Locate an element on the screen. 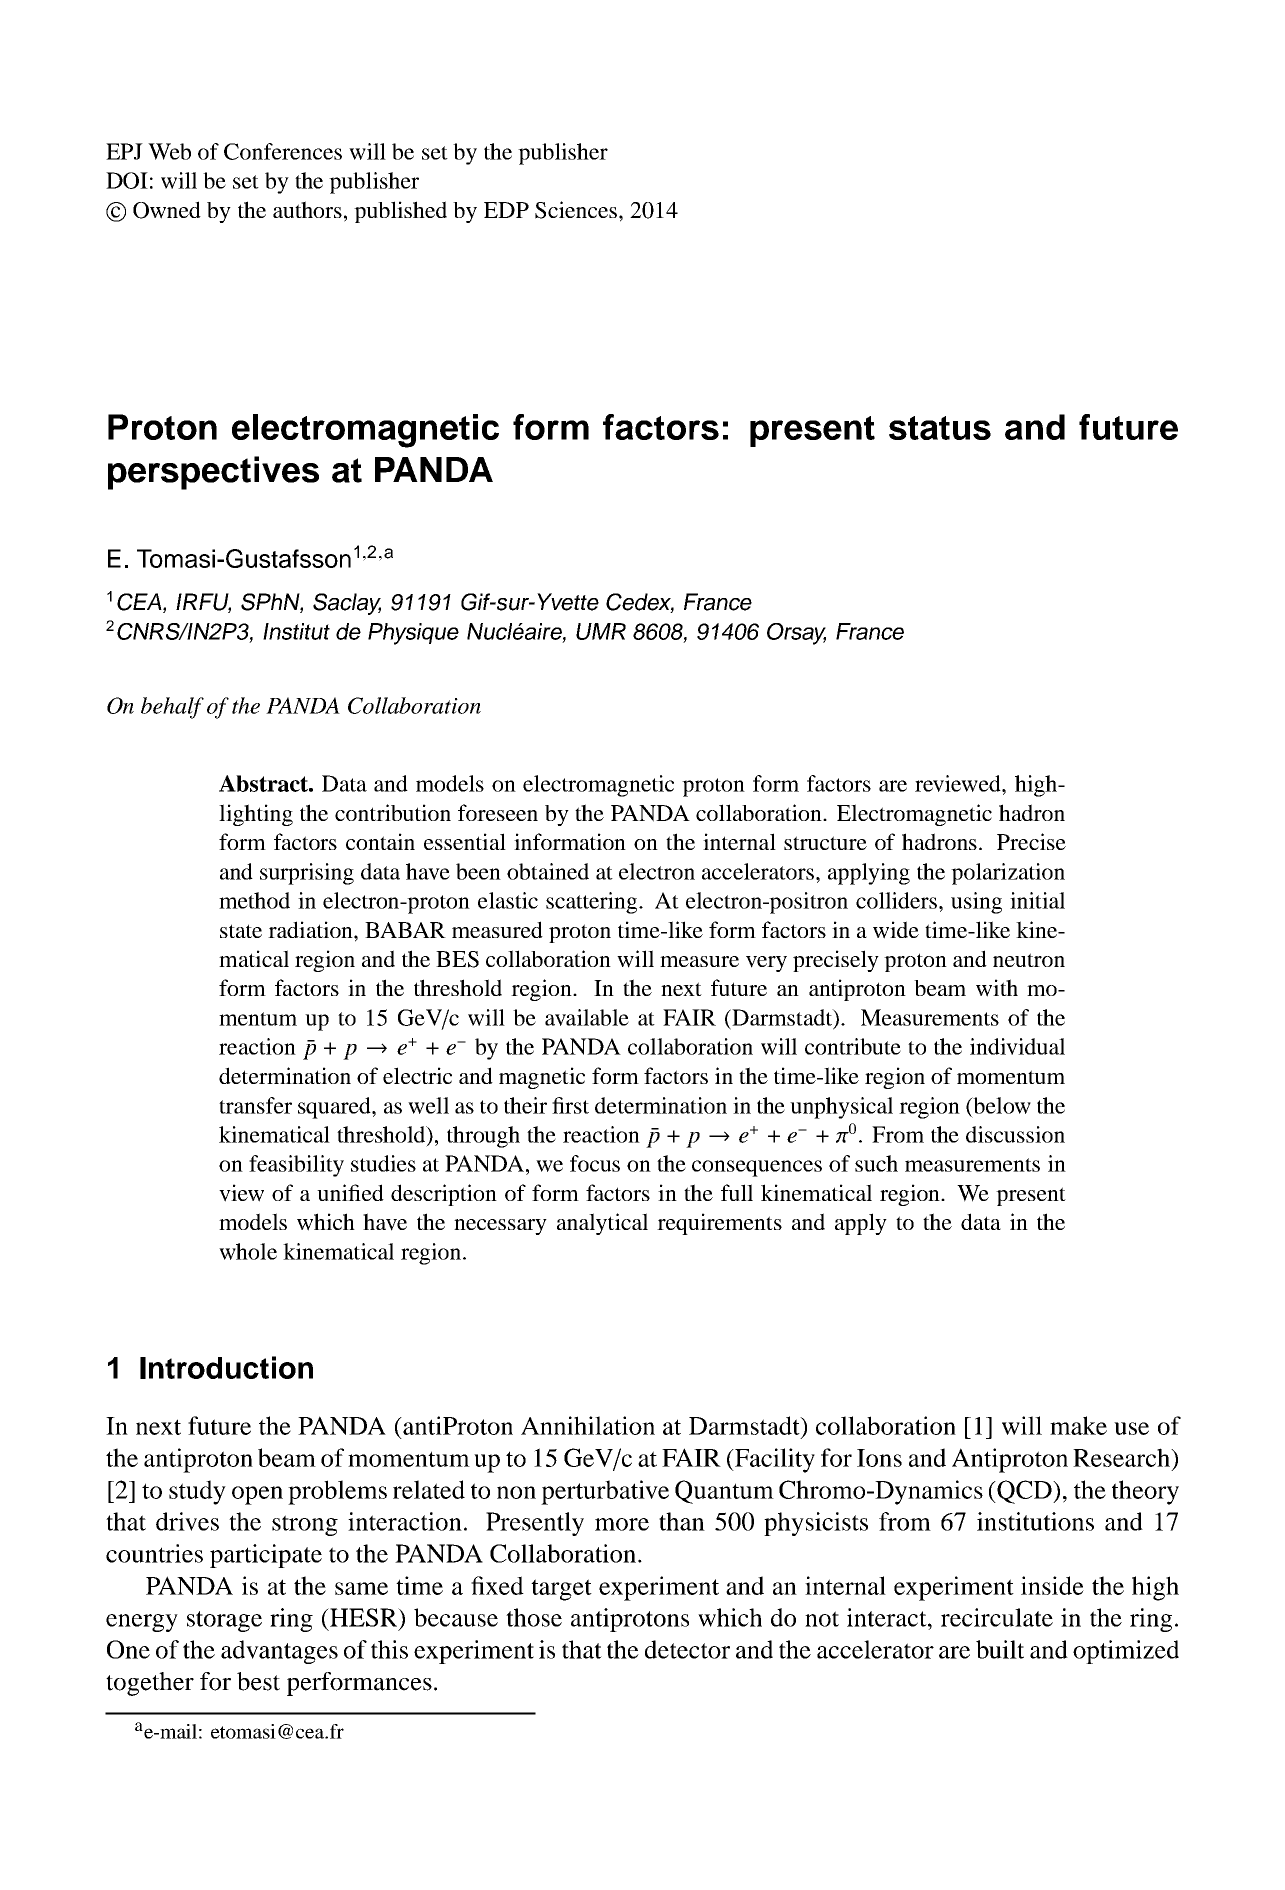 The width and height of the screenshot is (1285, 1890). whole is located at coordinates (248, 1251).
